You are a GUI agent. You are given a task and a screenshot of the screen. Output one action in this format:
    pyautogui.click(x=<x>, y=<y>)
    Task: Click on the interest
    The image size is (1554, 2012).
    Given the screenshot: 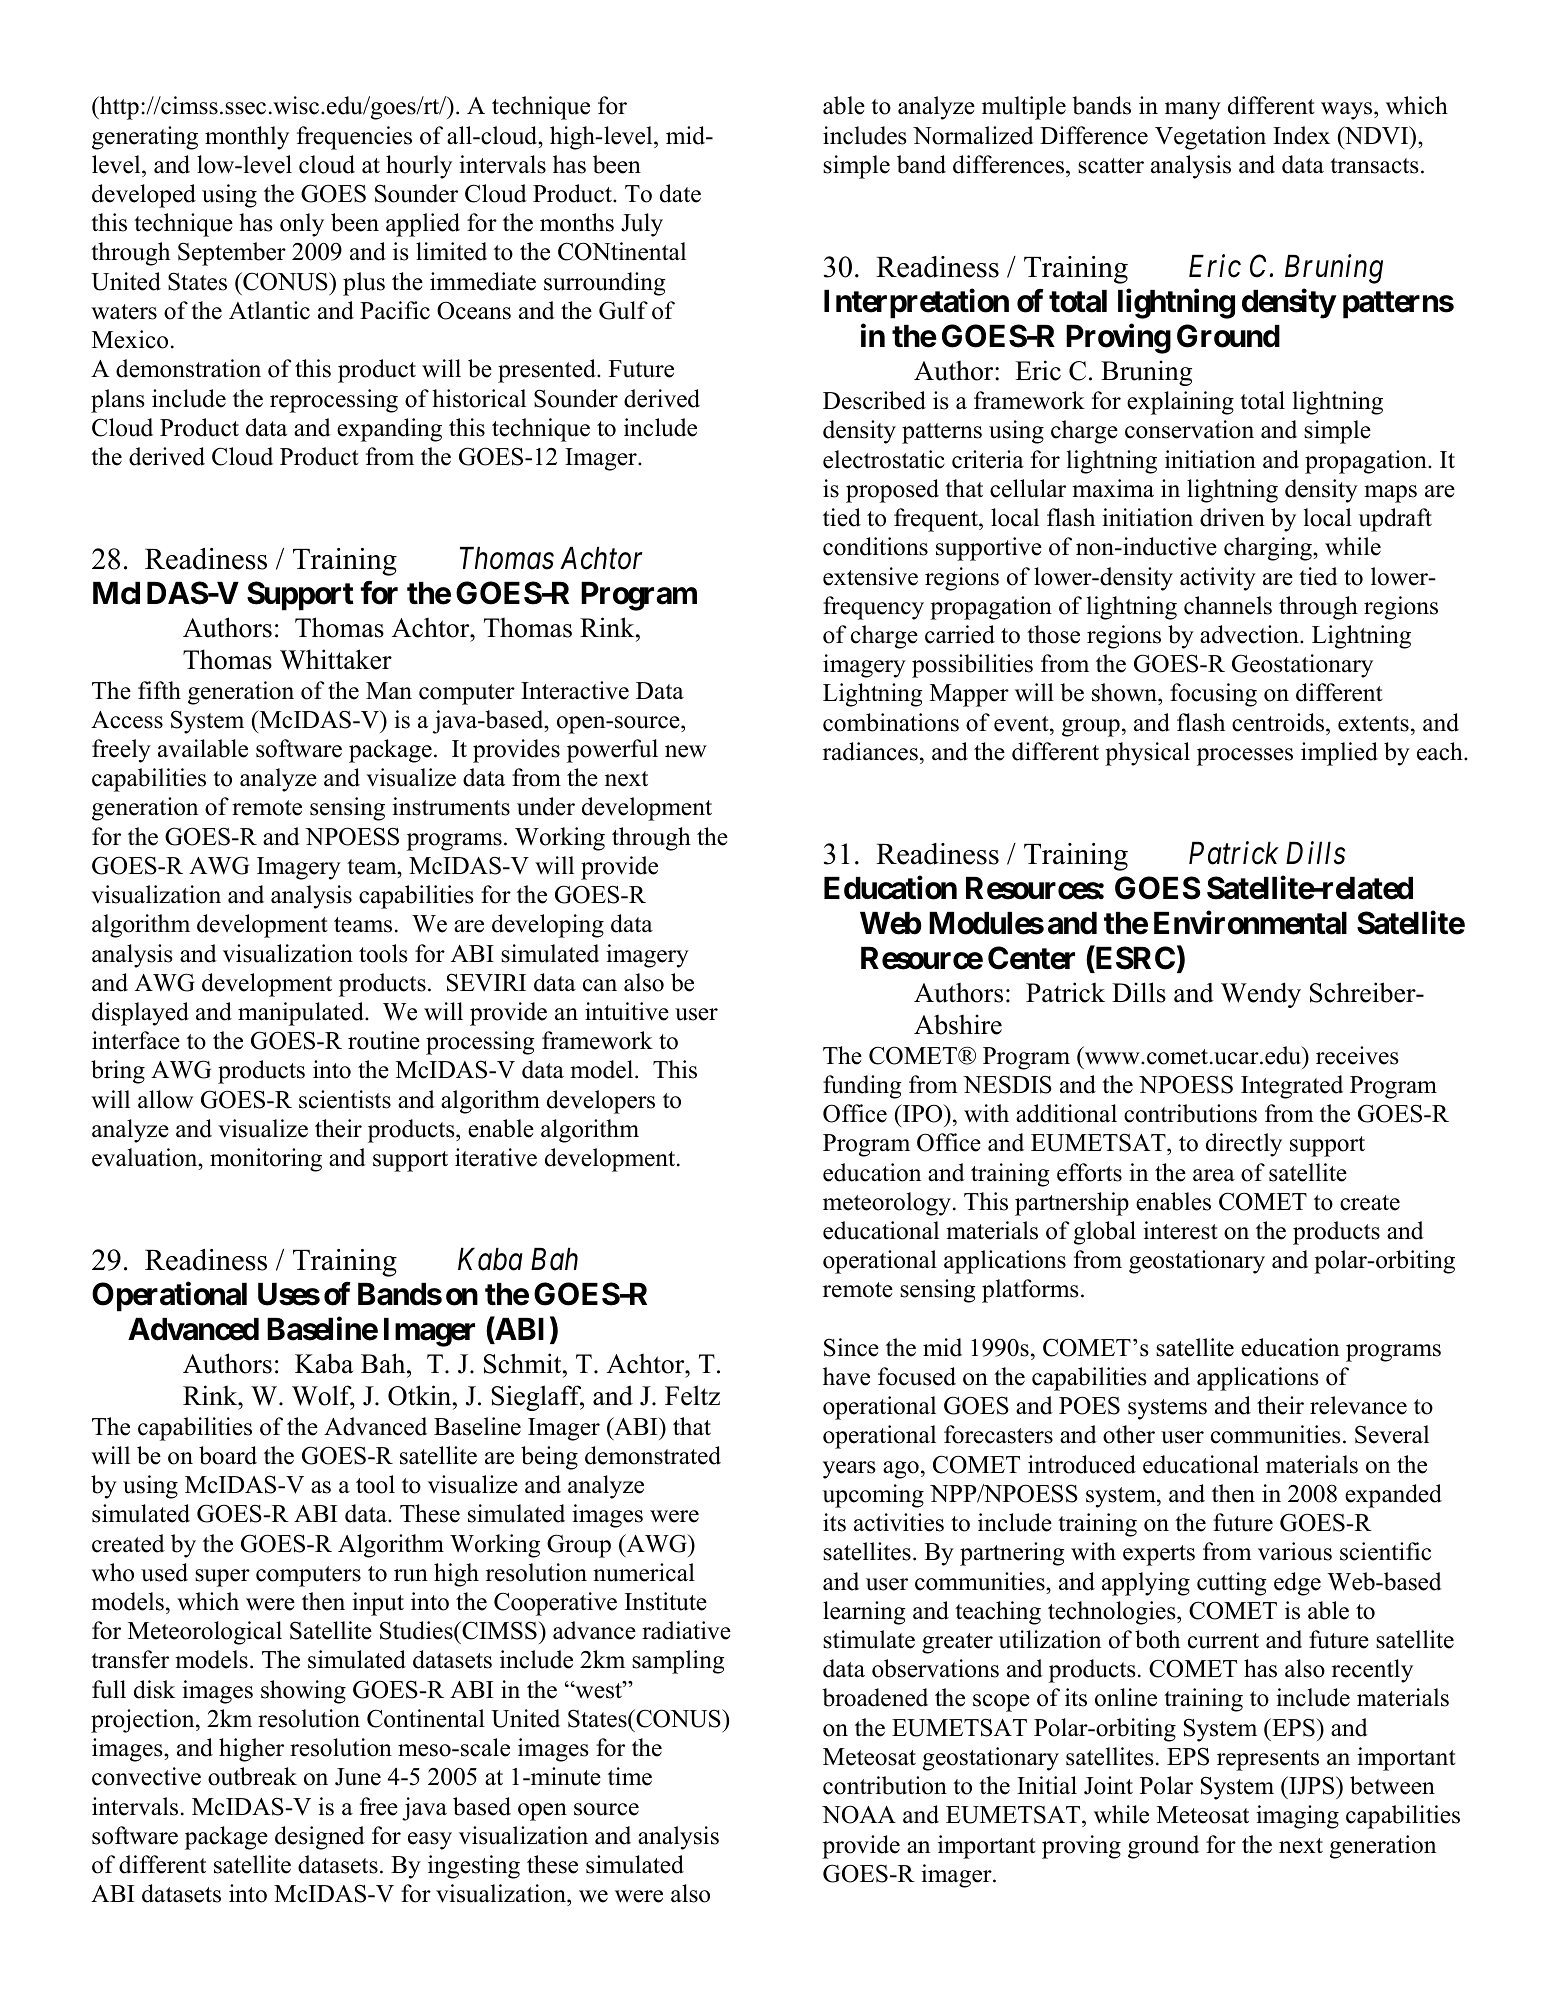 What is the action you would take?
    pyautogui.click(x=1180, y=1230)
